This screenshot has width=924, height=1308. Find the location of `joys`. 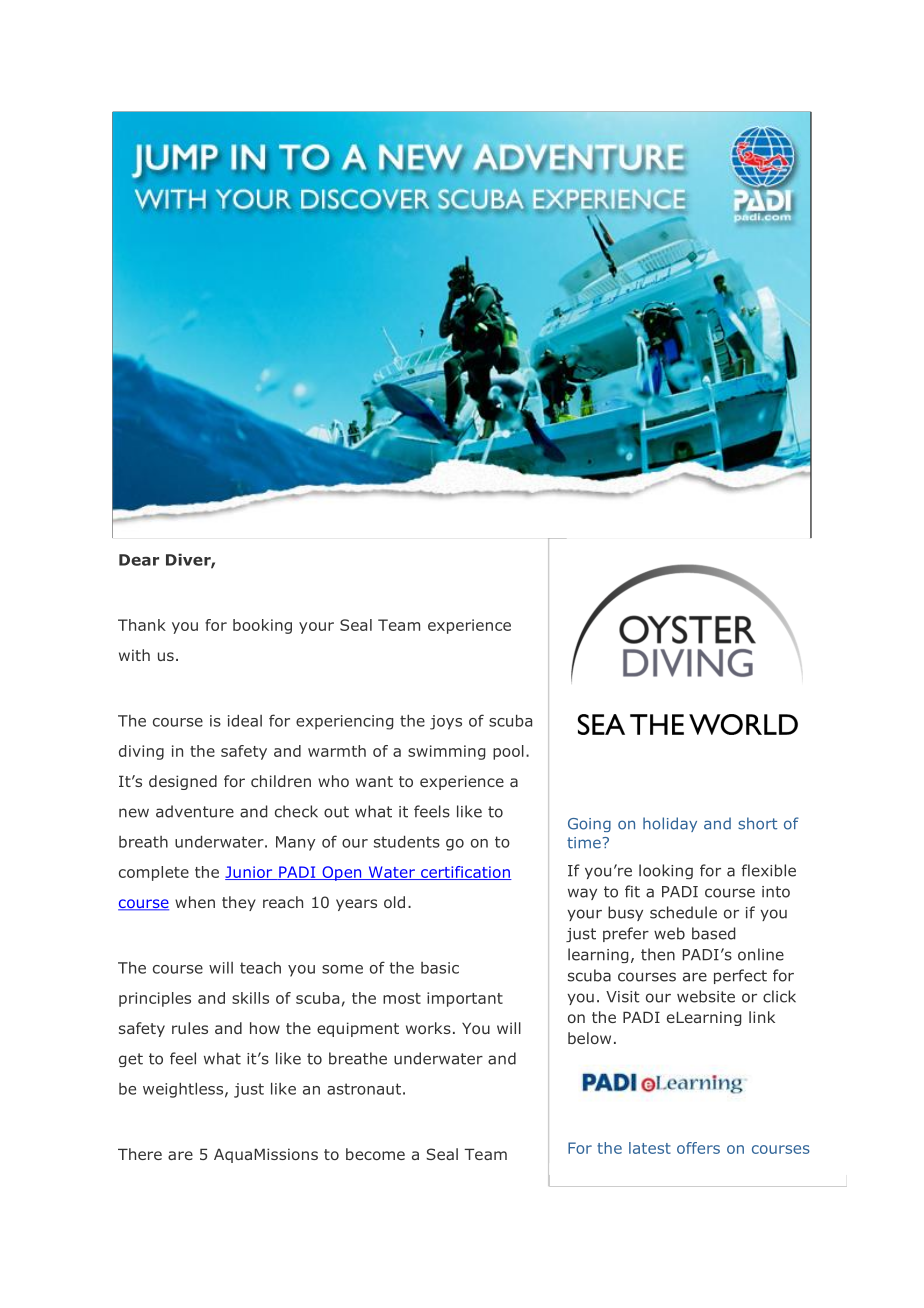

joys is located at coordinates (446, 722).
